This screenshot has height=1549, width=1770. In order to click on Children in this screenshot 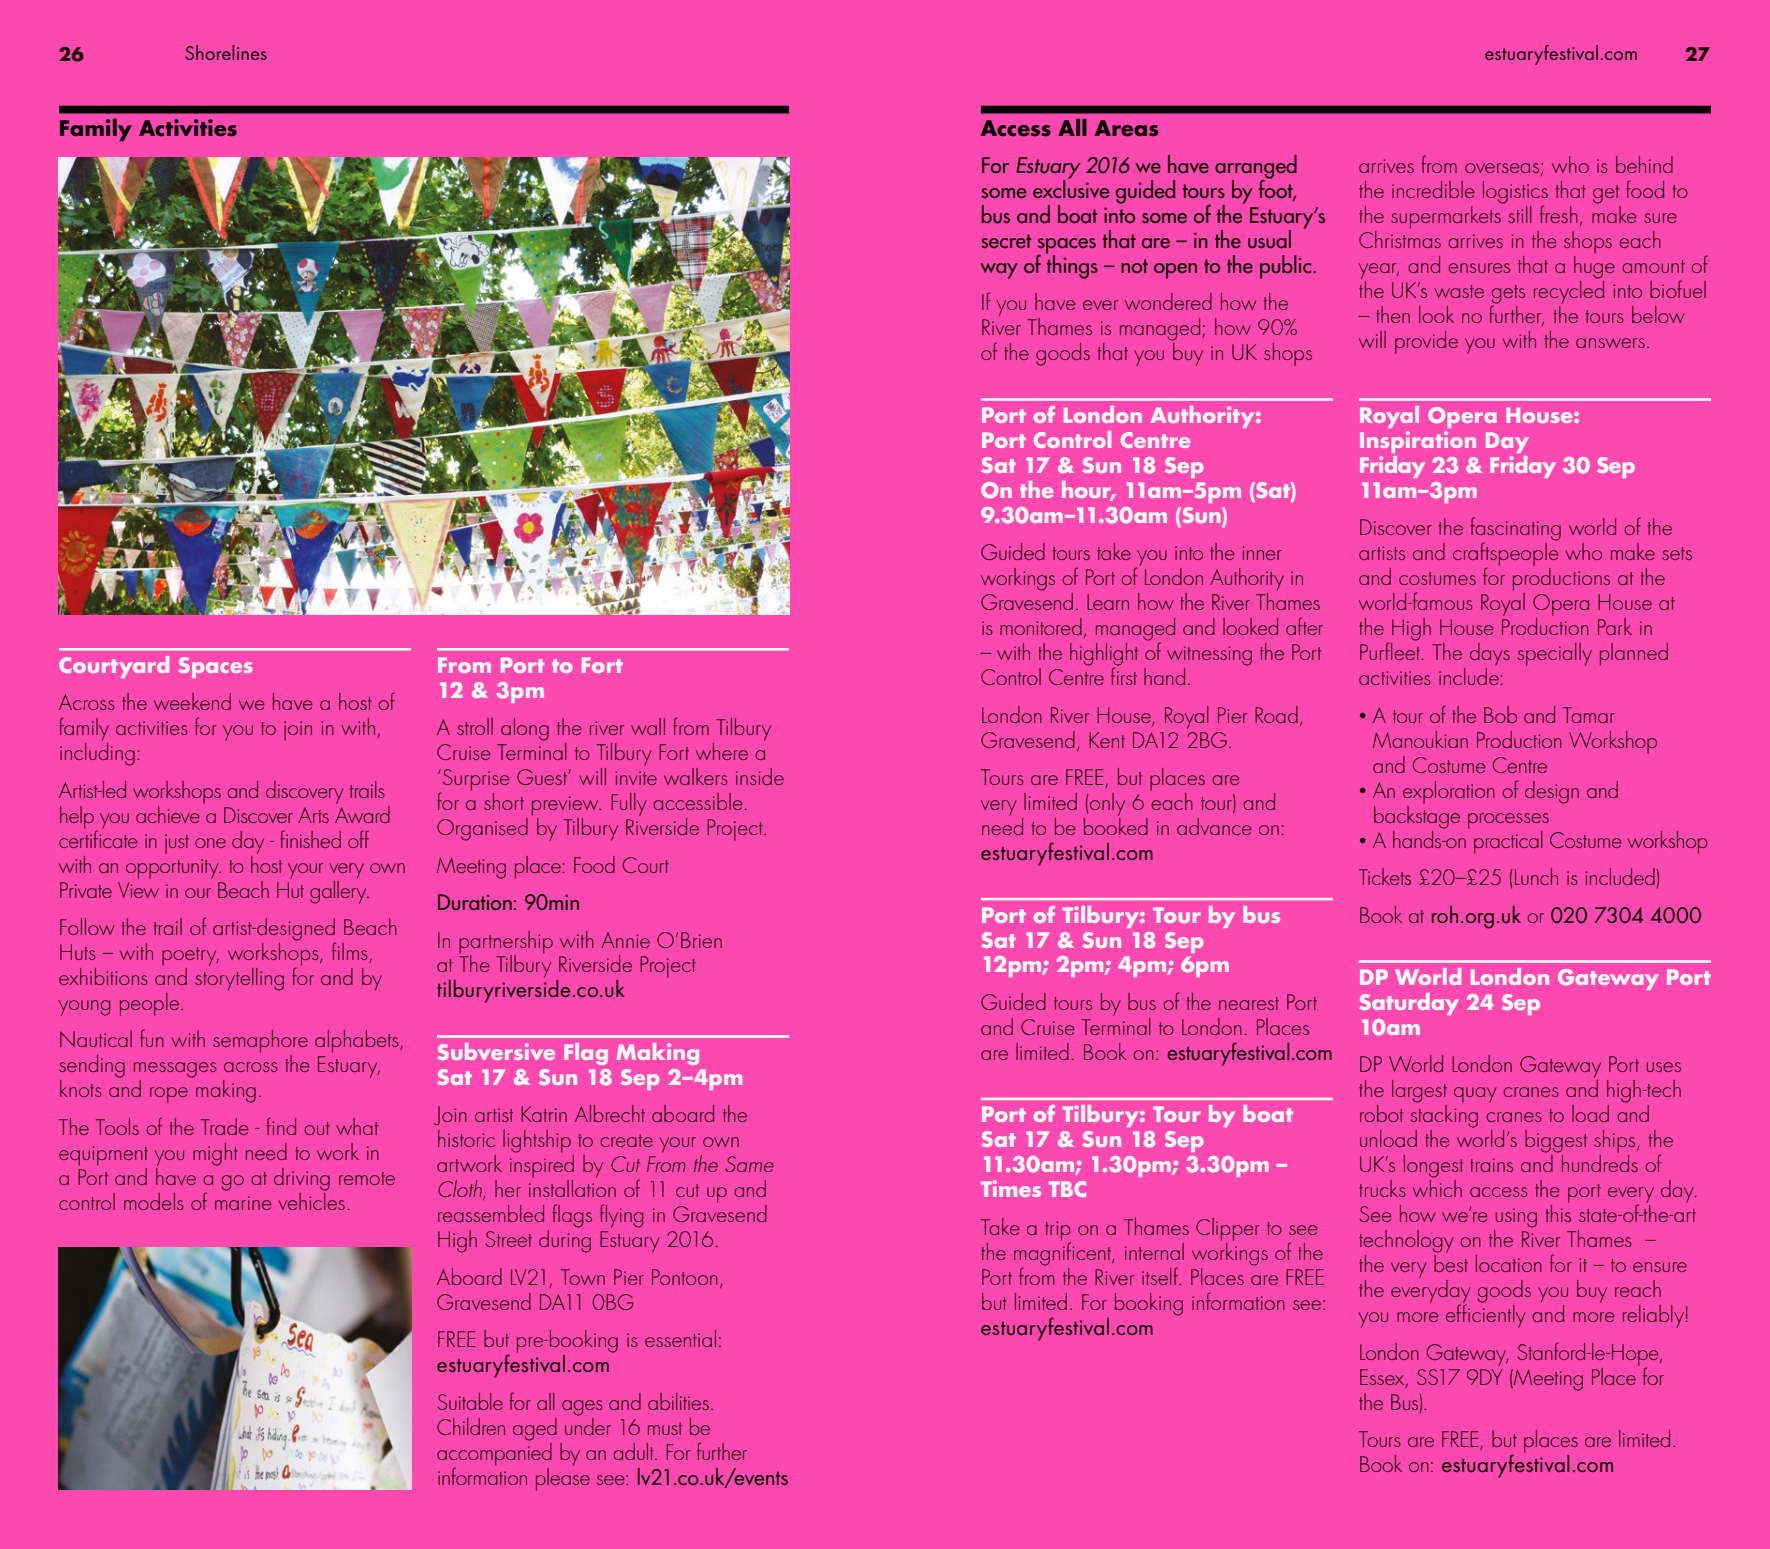, I will do `click(471, 1426)`.
